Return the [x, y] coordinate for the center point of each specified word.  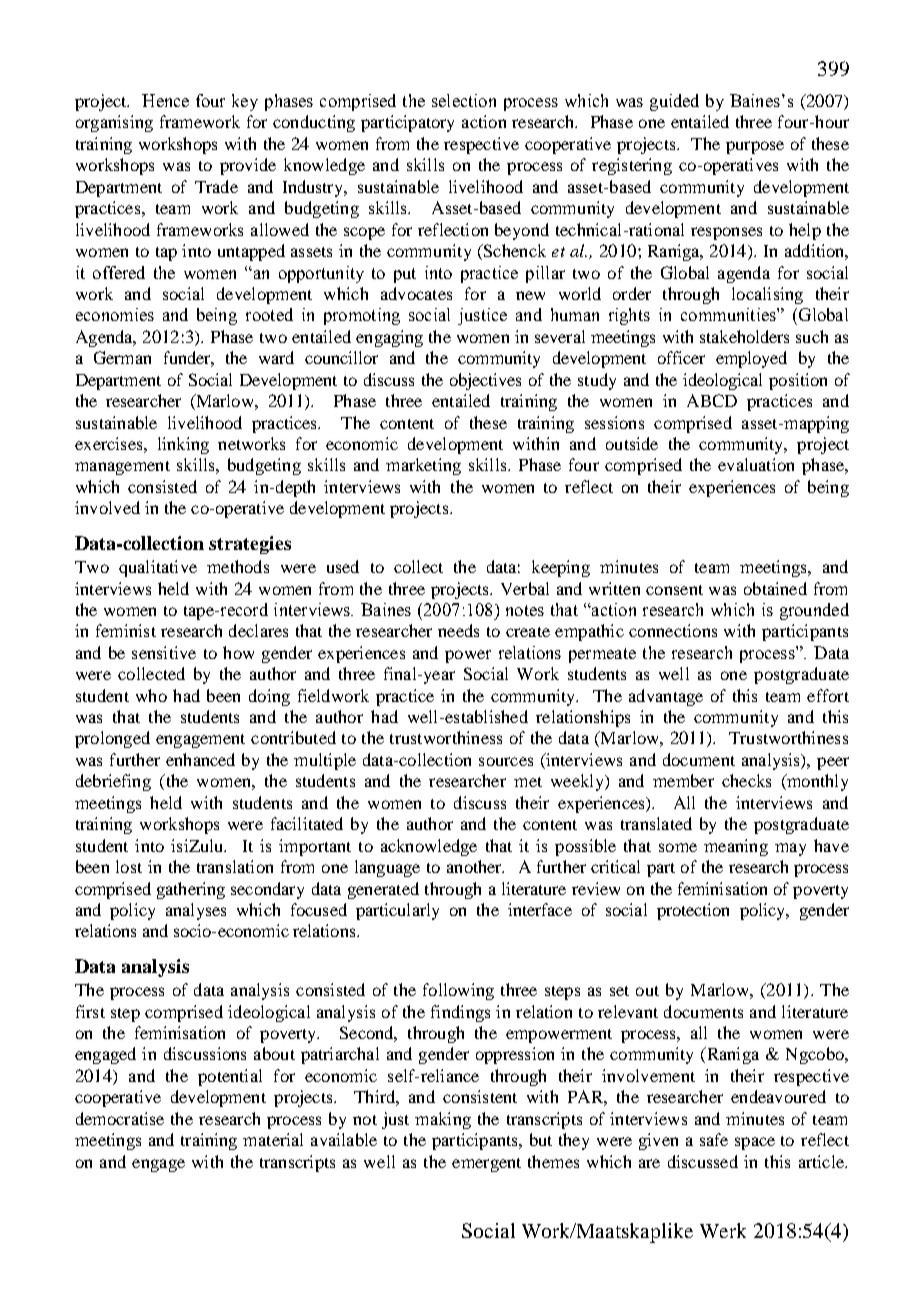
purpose [755, 147]
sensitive [164, 652]
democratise [120, 1118]
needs [458, 630]
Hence [165, 100]
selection [464, 100]
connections [673, 630]
